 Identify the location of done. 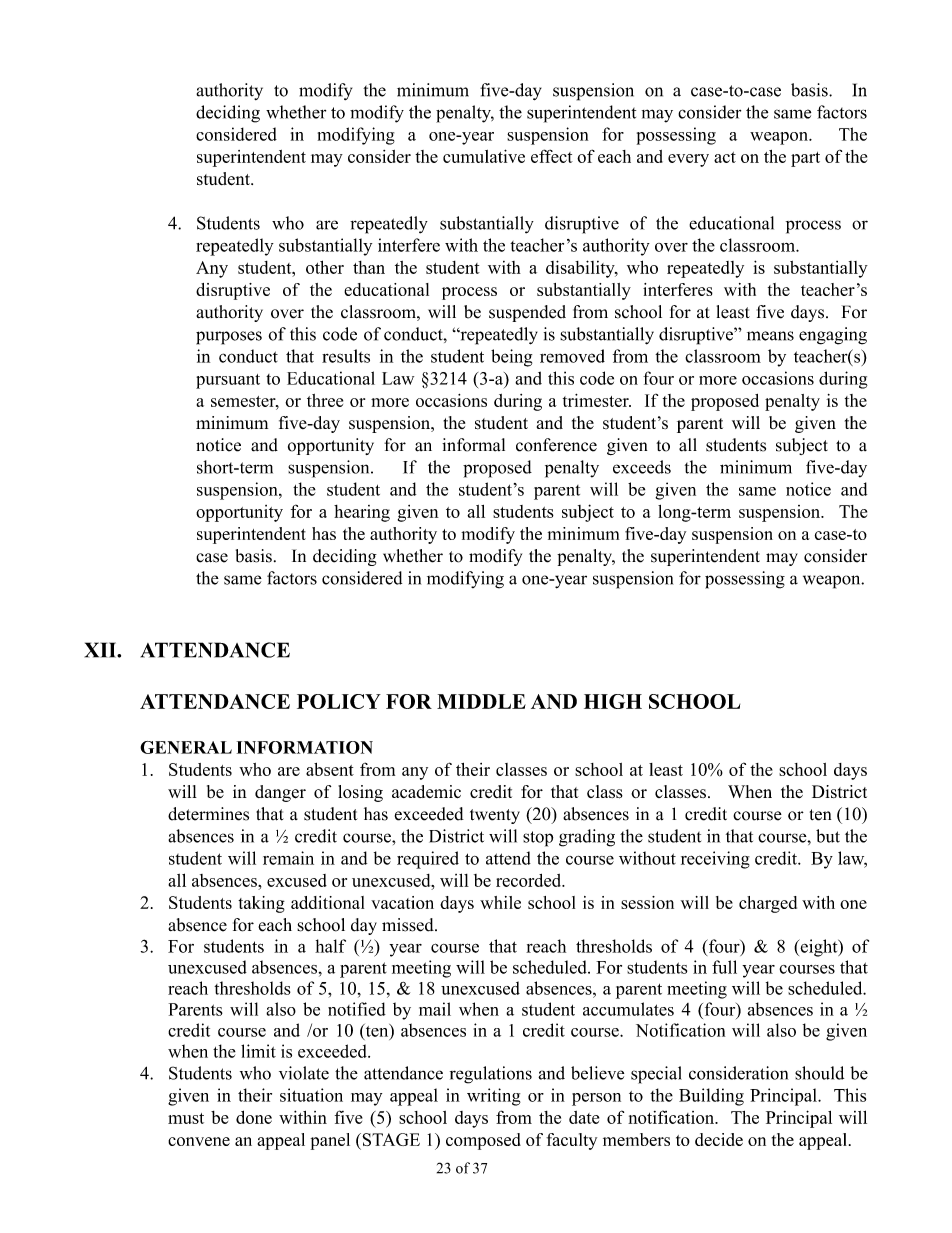
(254, 1117).
